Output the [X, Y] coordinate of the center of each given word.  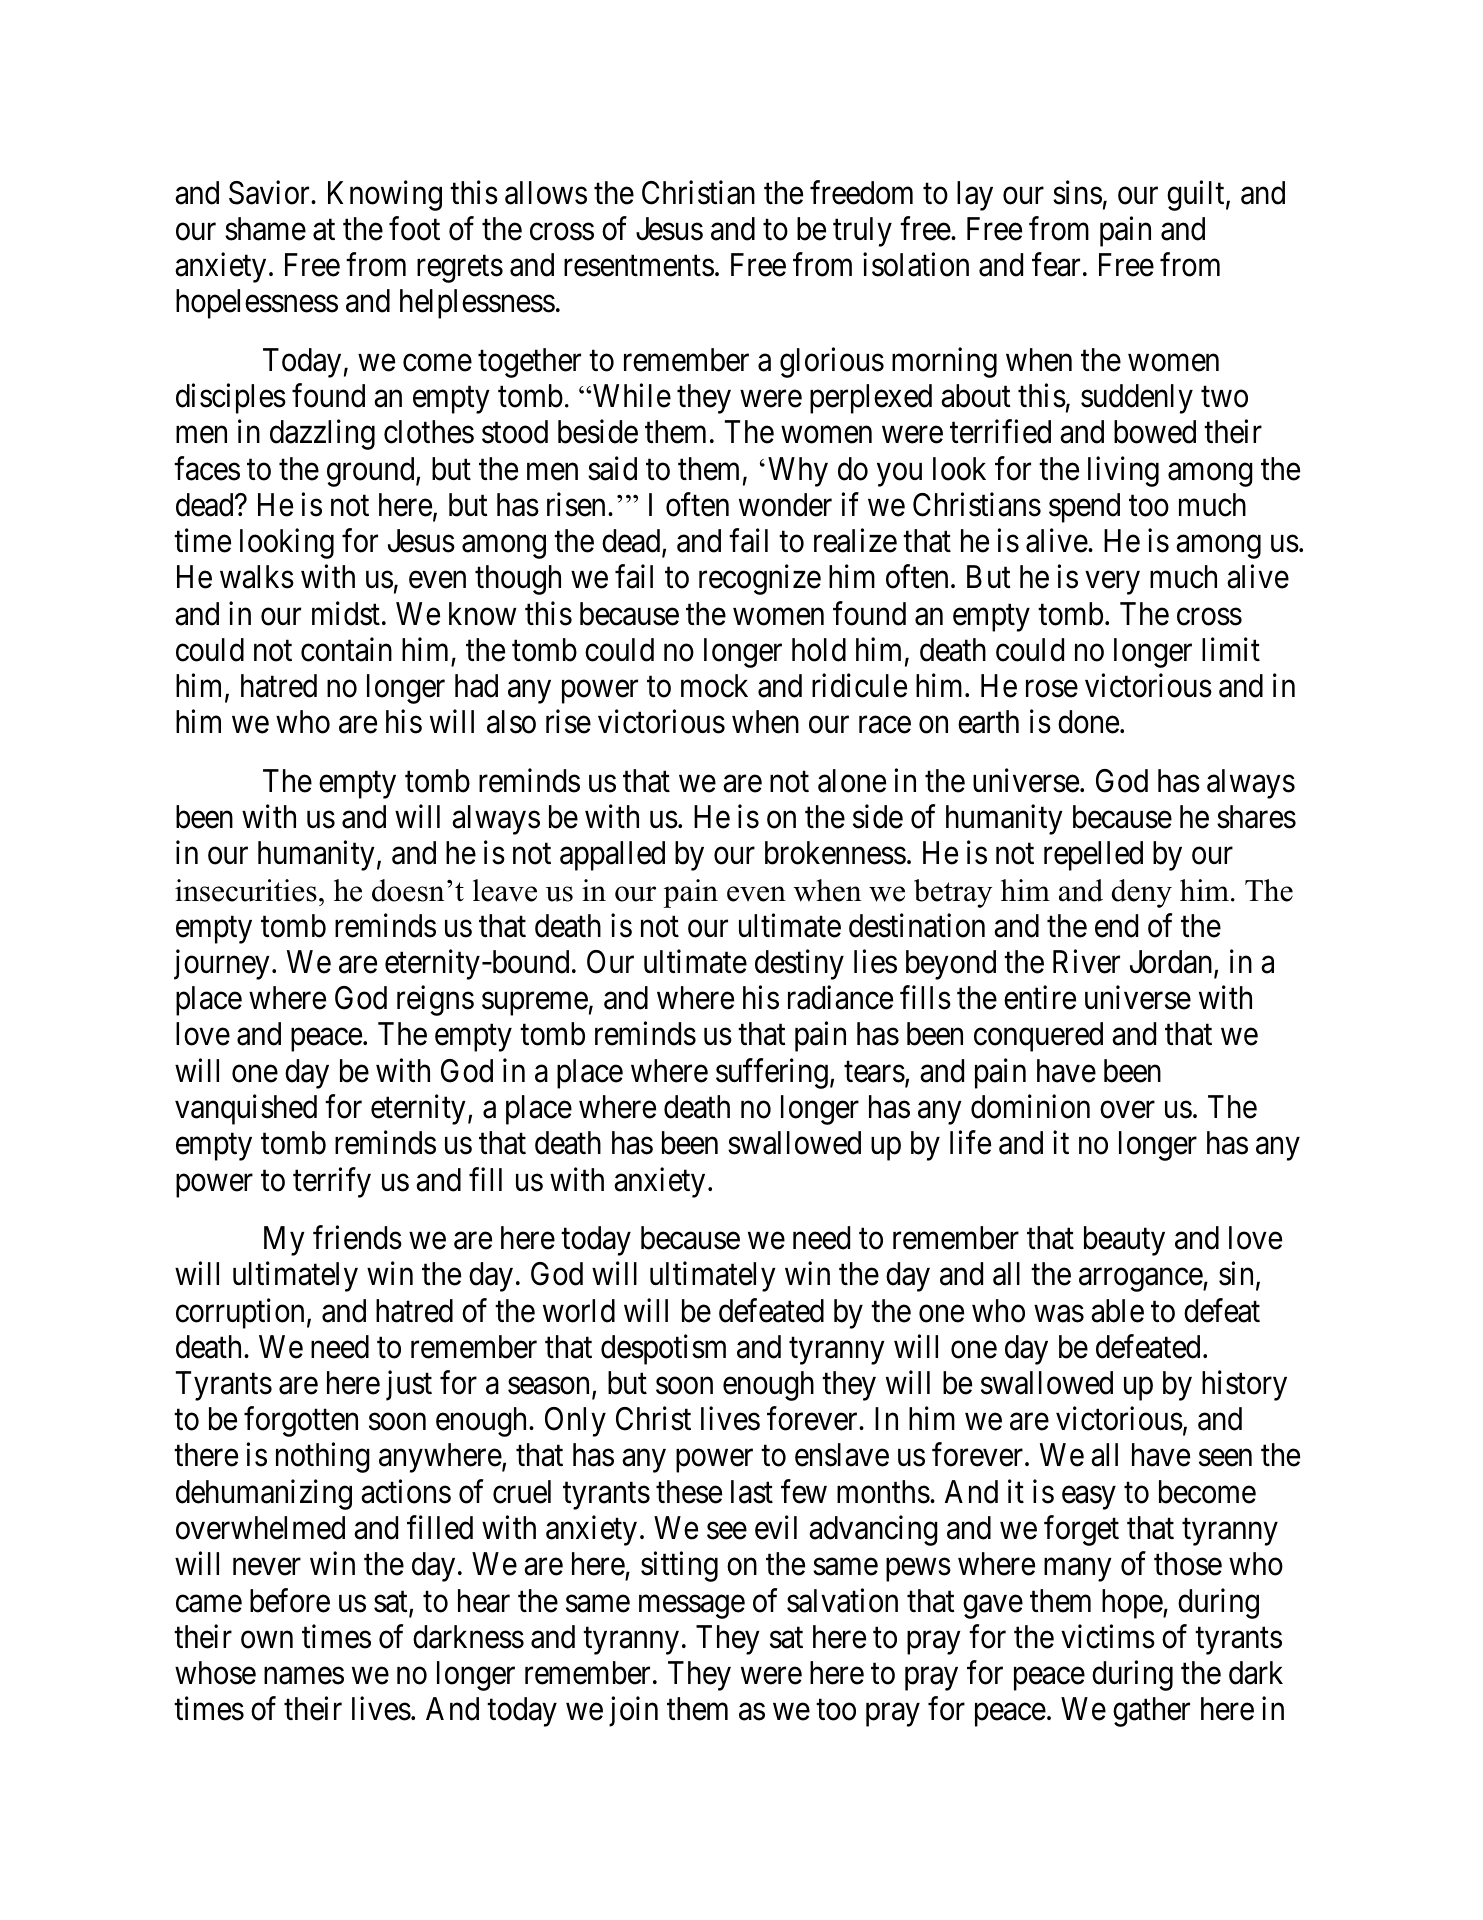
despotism [663, 1349]
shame [265, 229]
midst [346, 613]
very [1113, 583]
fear [1056, 265]
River [1086, 962]
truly [862, 232]
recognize [760, 580]
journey [222, 965]
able [1117, 1311]
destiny [799, 965]
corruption [240, 1313]
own [267, 1640]
